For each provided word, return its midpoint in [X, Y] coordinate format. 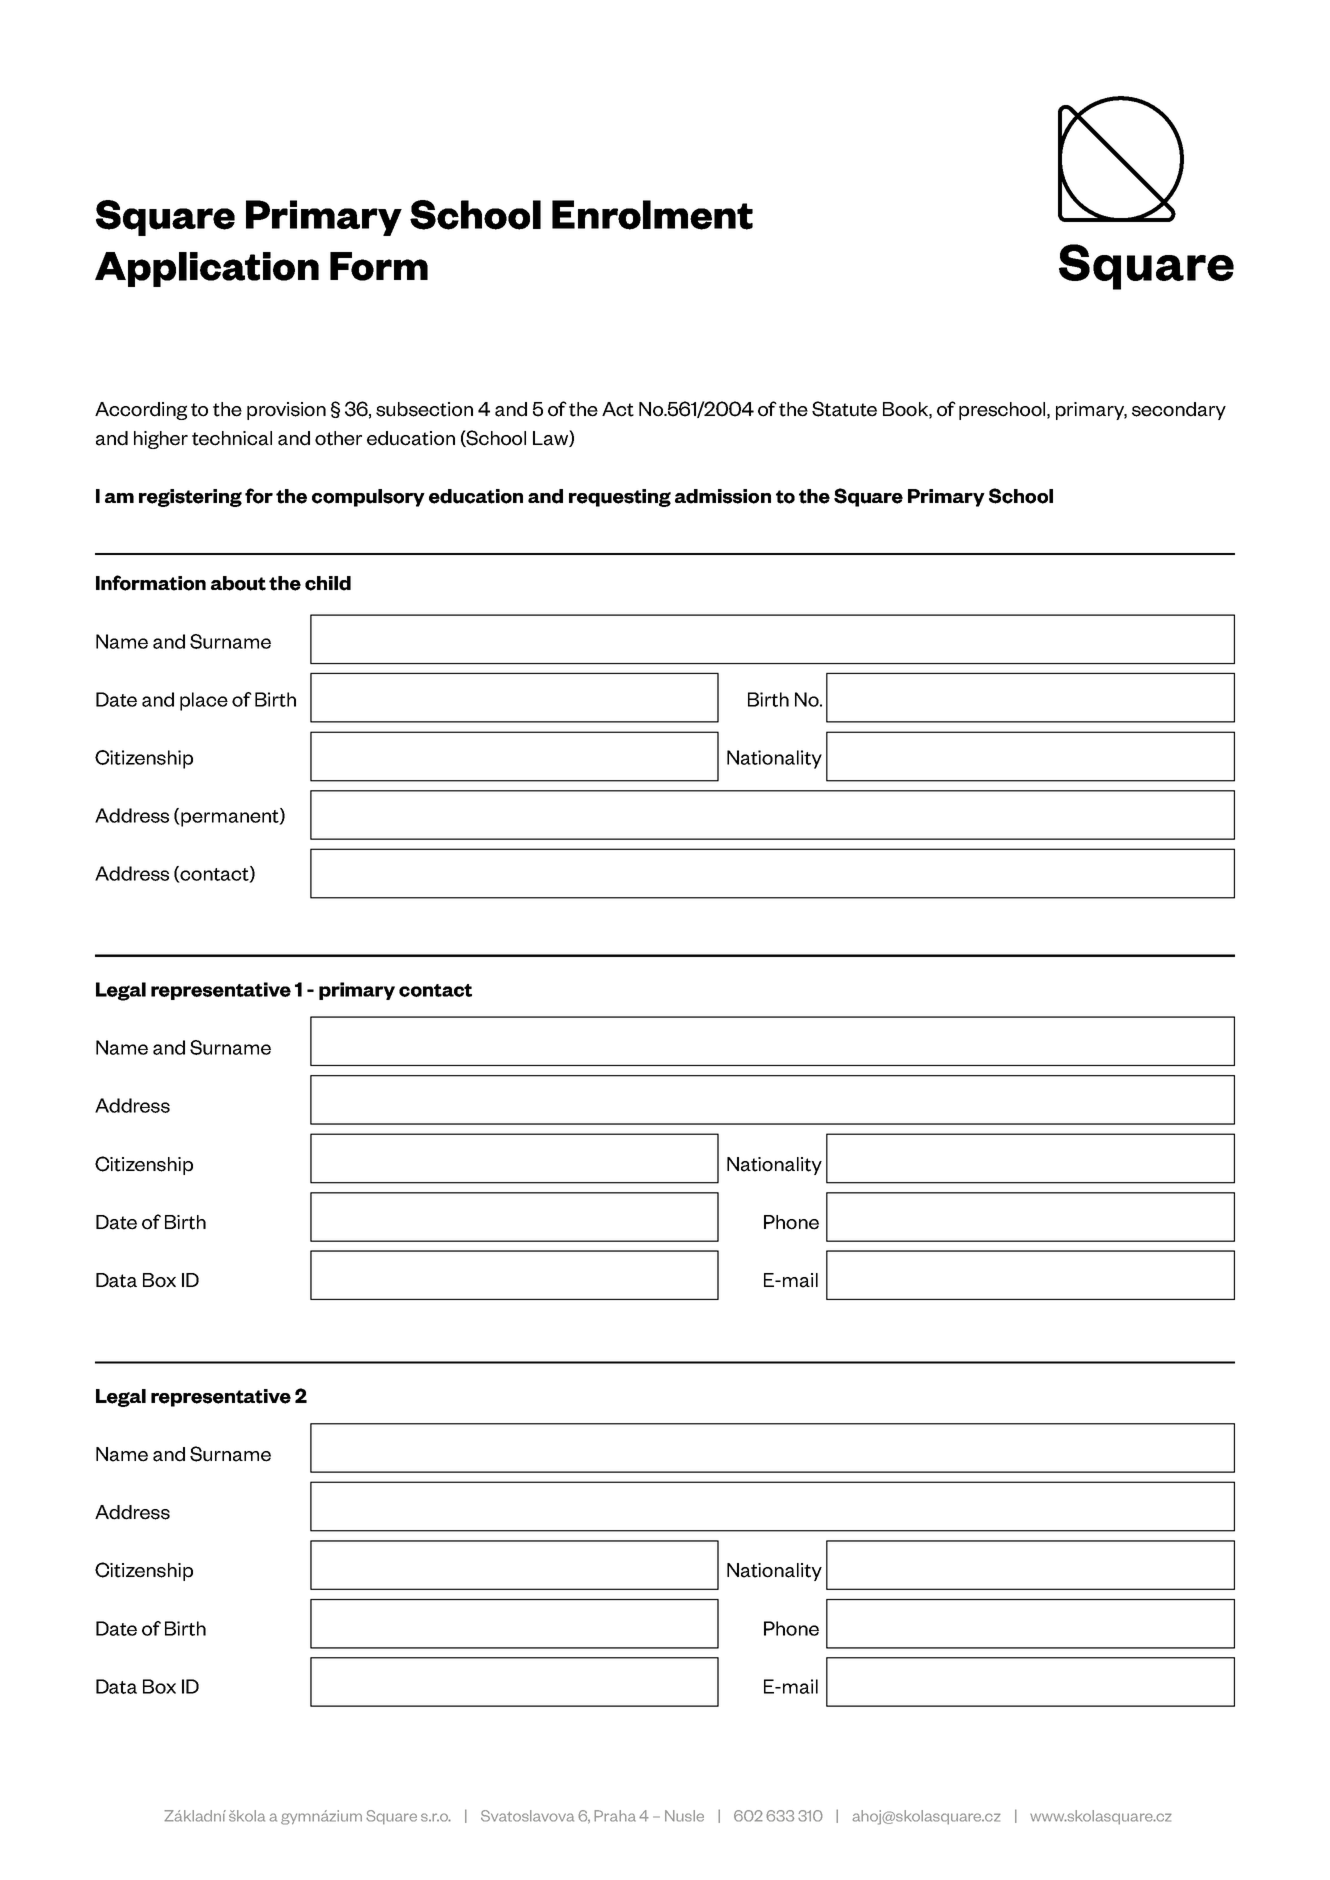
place [204, 701]
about [238, 583]
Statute [844, 409]
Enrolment [652, 215]
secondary [1179, 411]
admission [723, 496]
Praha [615, 1816]
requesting [620, 498]
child [328, 583]
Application [207, 269]
